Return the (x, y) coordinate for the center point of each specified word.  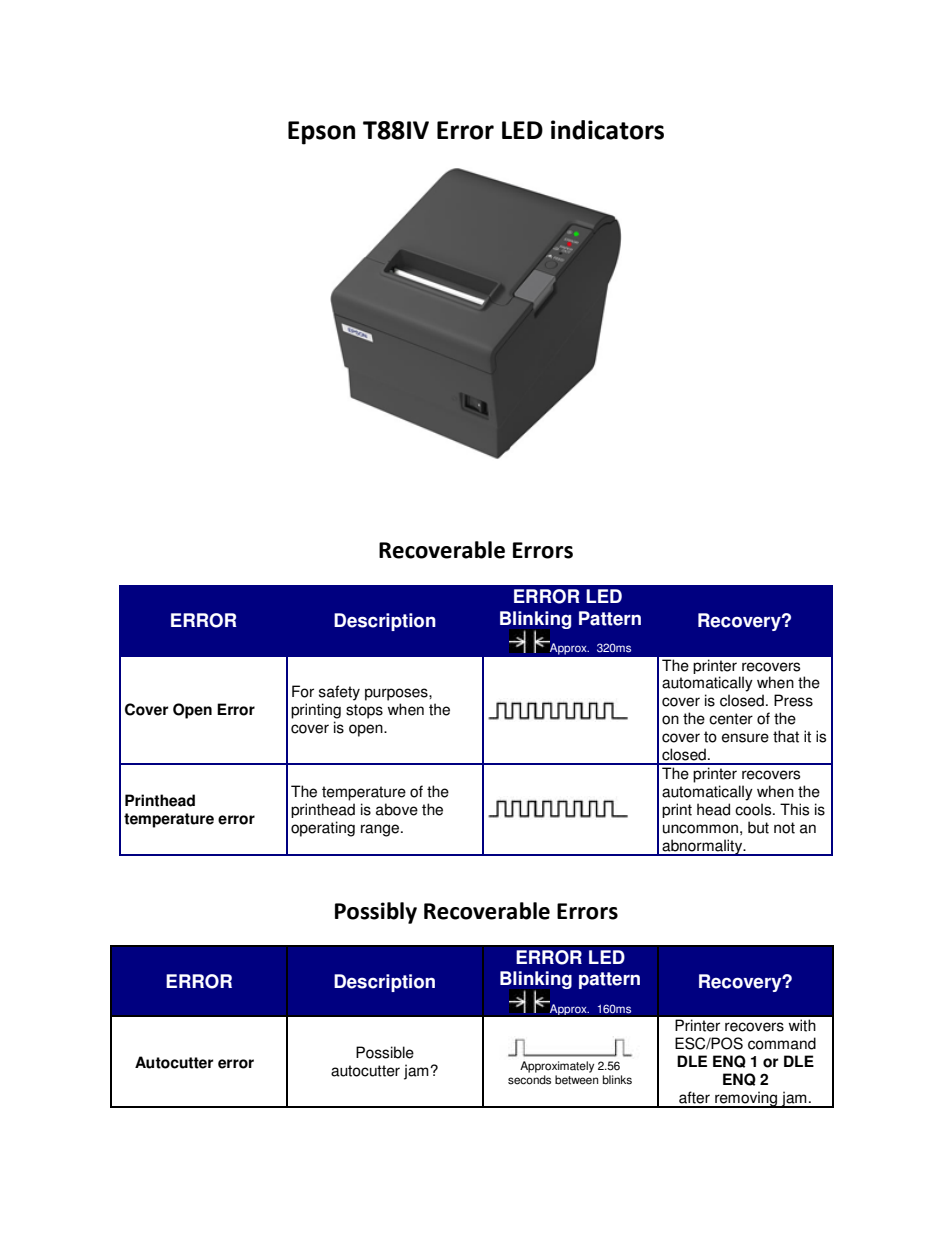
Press (793, 700)
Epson (321, 133)
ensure (745, 738)
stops (364, 711)
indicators (607, 130)
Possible (385, 1052)
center (731, 719)
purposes (397, 694)
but (758, 827)
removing (746, 1099)
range (381, 830)
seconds (529, 1080)
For (303, 691)
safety (339, 693)
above (397, 809)
